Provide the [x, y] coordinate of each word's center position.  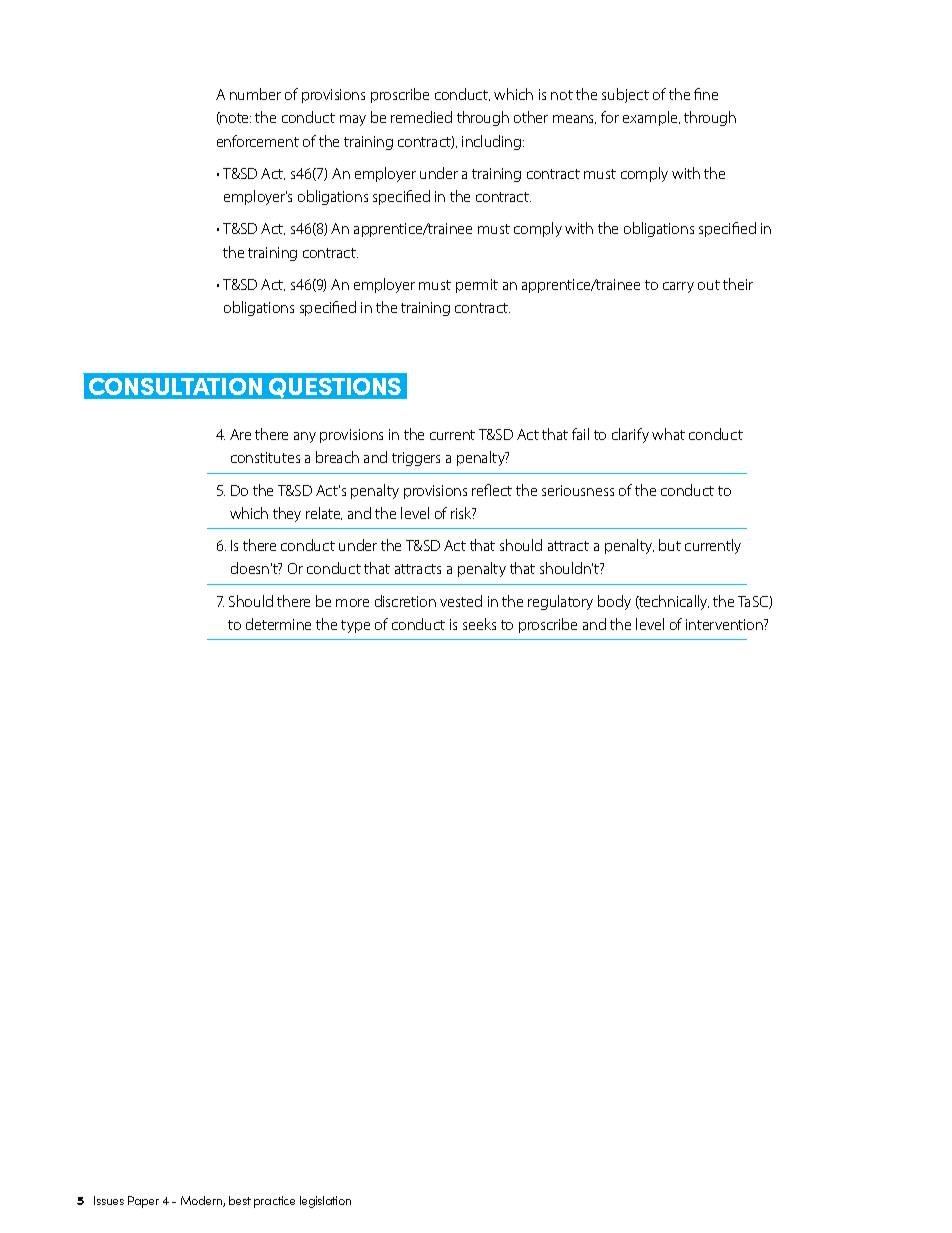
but [670, 545]
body [614, 602]
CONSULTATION [175, 386]
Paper [143, 1202]
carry [678, 287]
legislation [325, 1202]
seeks [479, 624]
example [651, 118]
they [287, 514]
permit [477, 286]
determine [278, 624]
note [235, 118]
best [240, 1200]
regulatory [560, 602]
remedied [421, 117]
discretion [405, 601]
